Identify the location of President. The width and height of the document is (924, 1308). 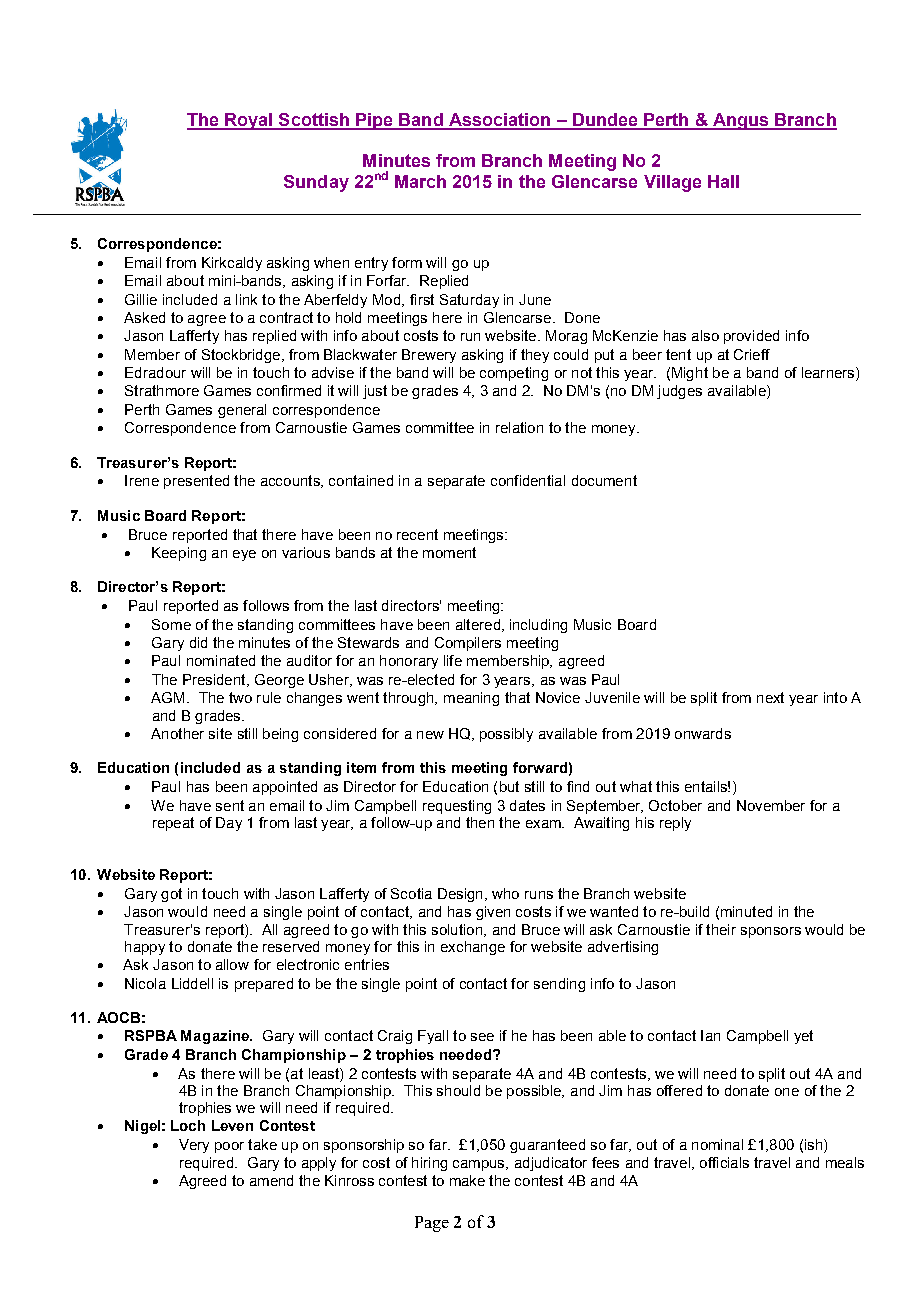
(215, 680).
